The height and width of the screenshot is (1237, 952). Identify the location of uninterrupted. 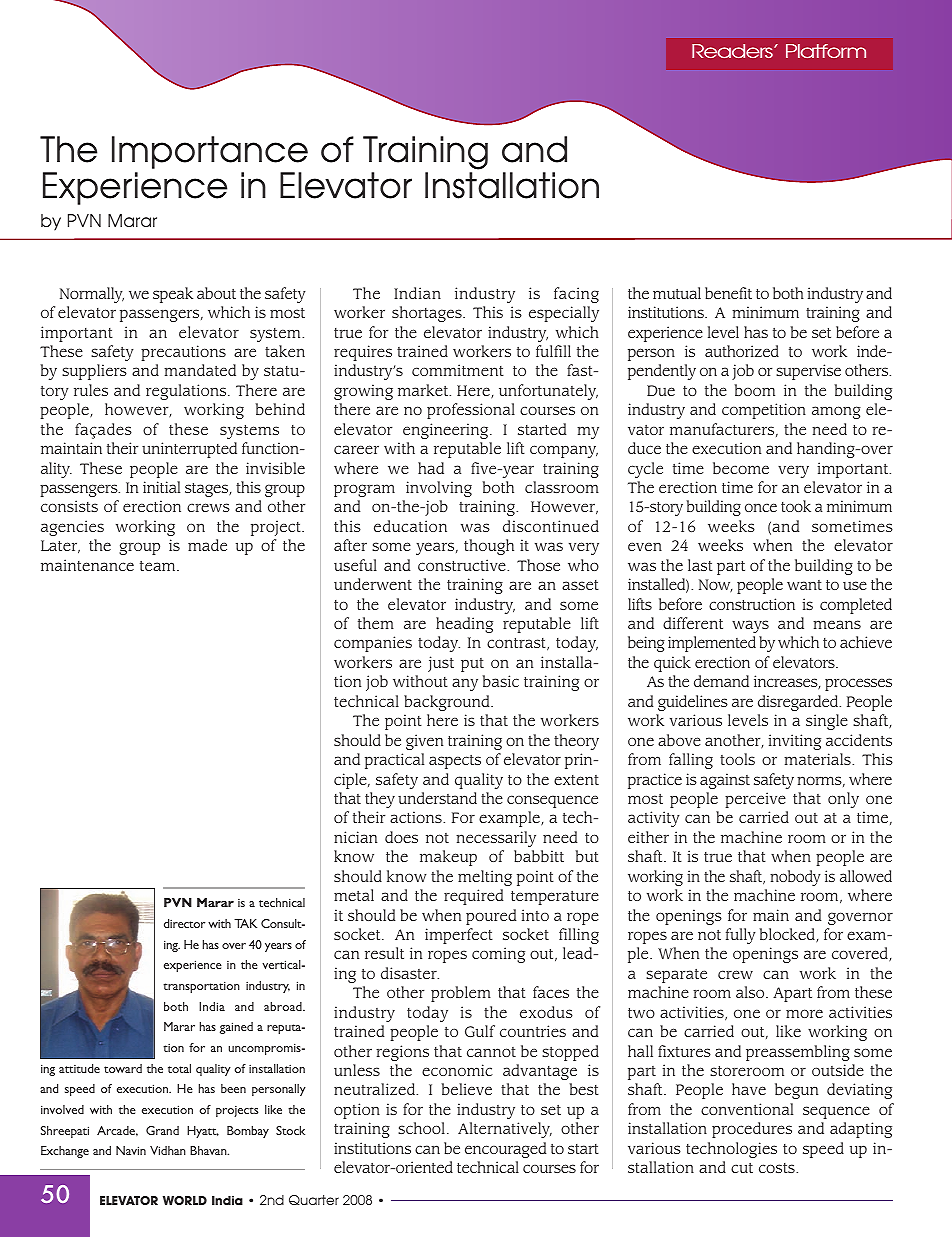
(189, 450).
